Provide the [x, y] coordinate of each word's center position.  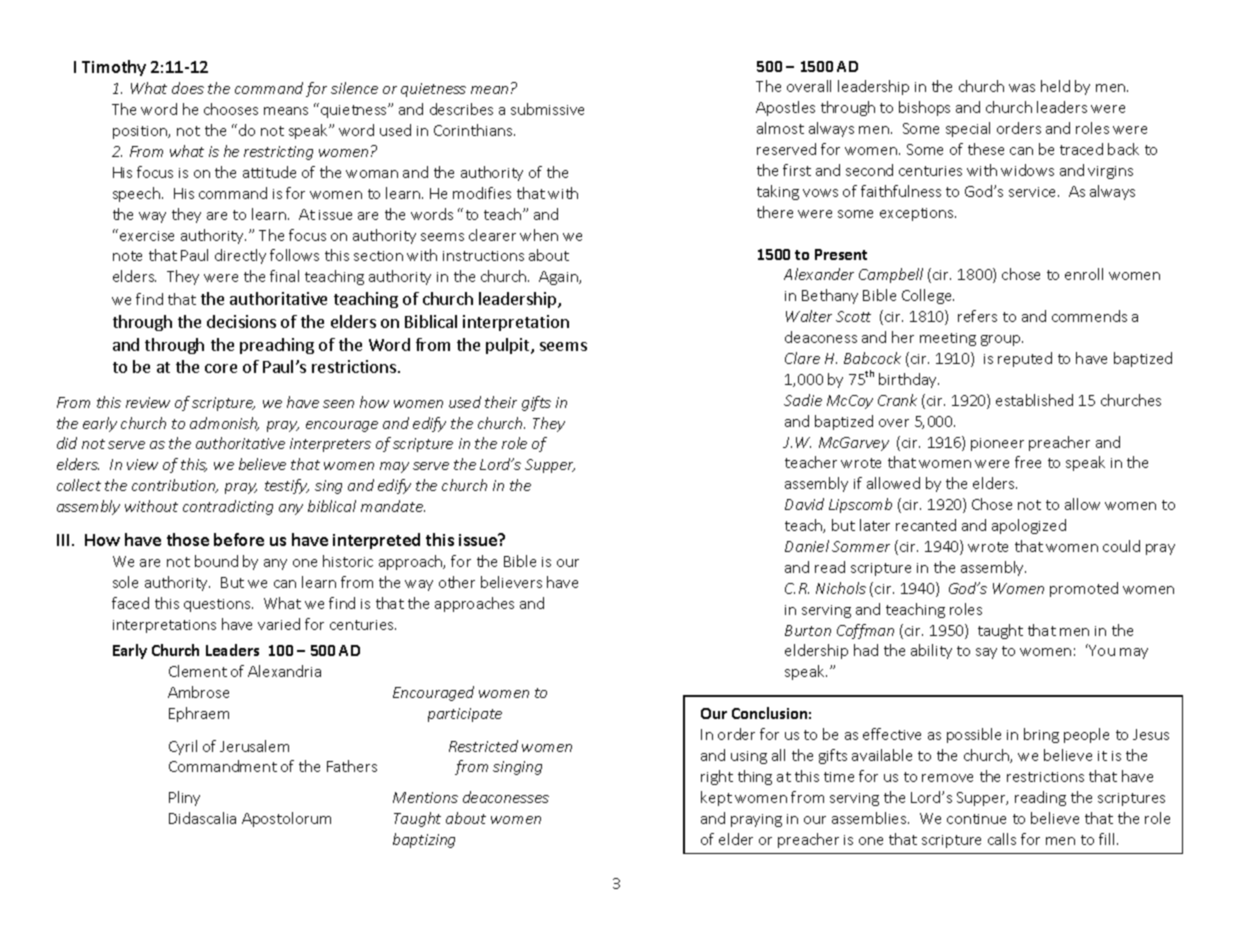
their [501, 402]
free [1028, 462]
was [1022, 88]
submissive [547, 109]
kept [716, 798]
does [188, 88]
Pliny [184, 798]
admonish [224, 424]
